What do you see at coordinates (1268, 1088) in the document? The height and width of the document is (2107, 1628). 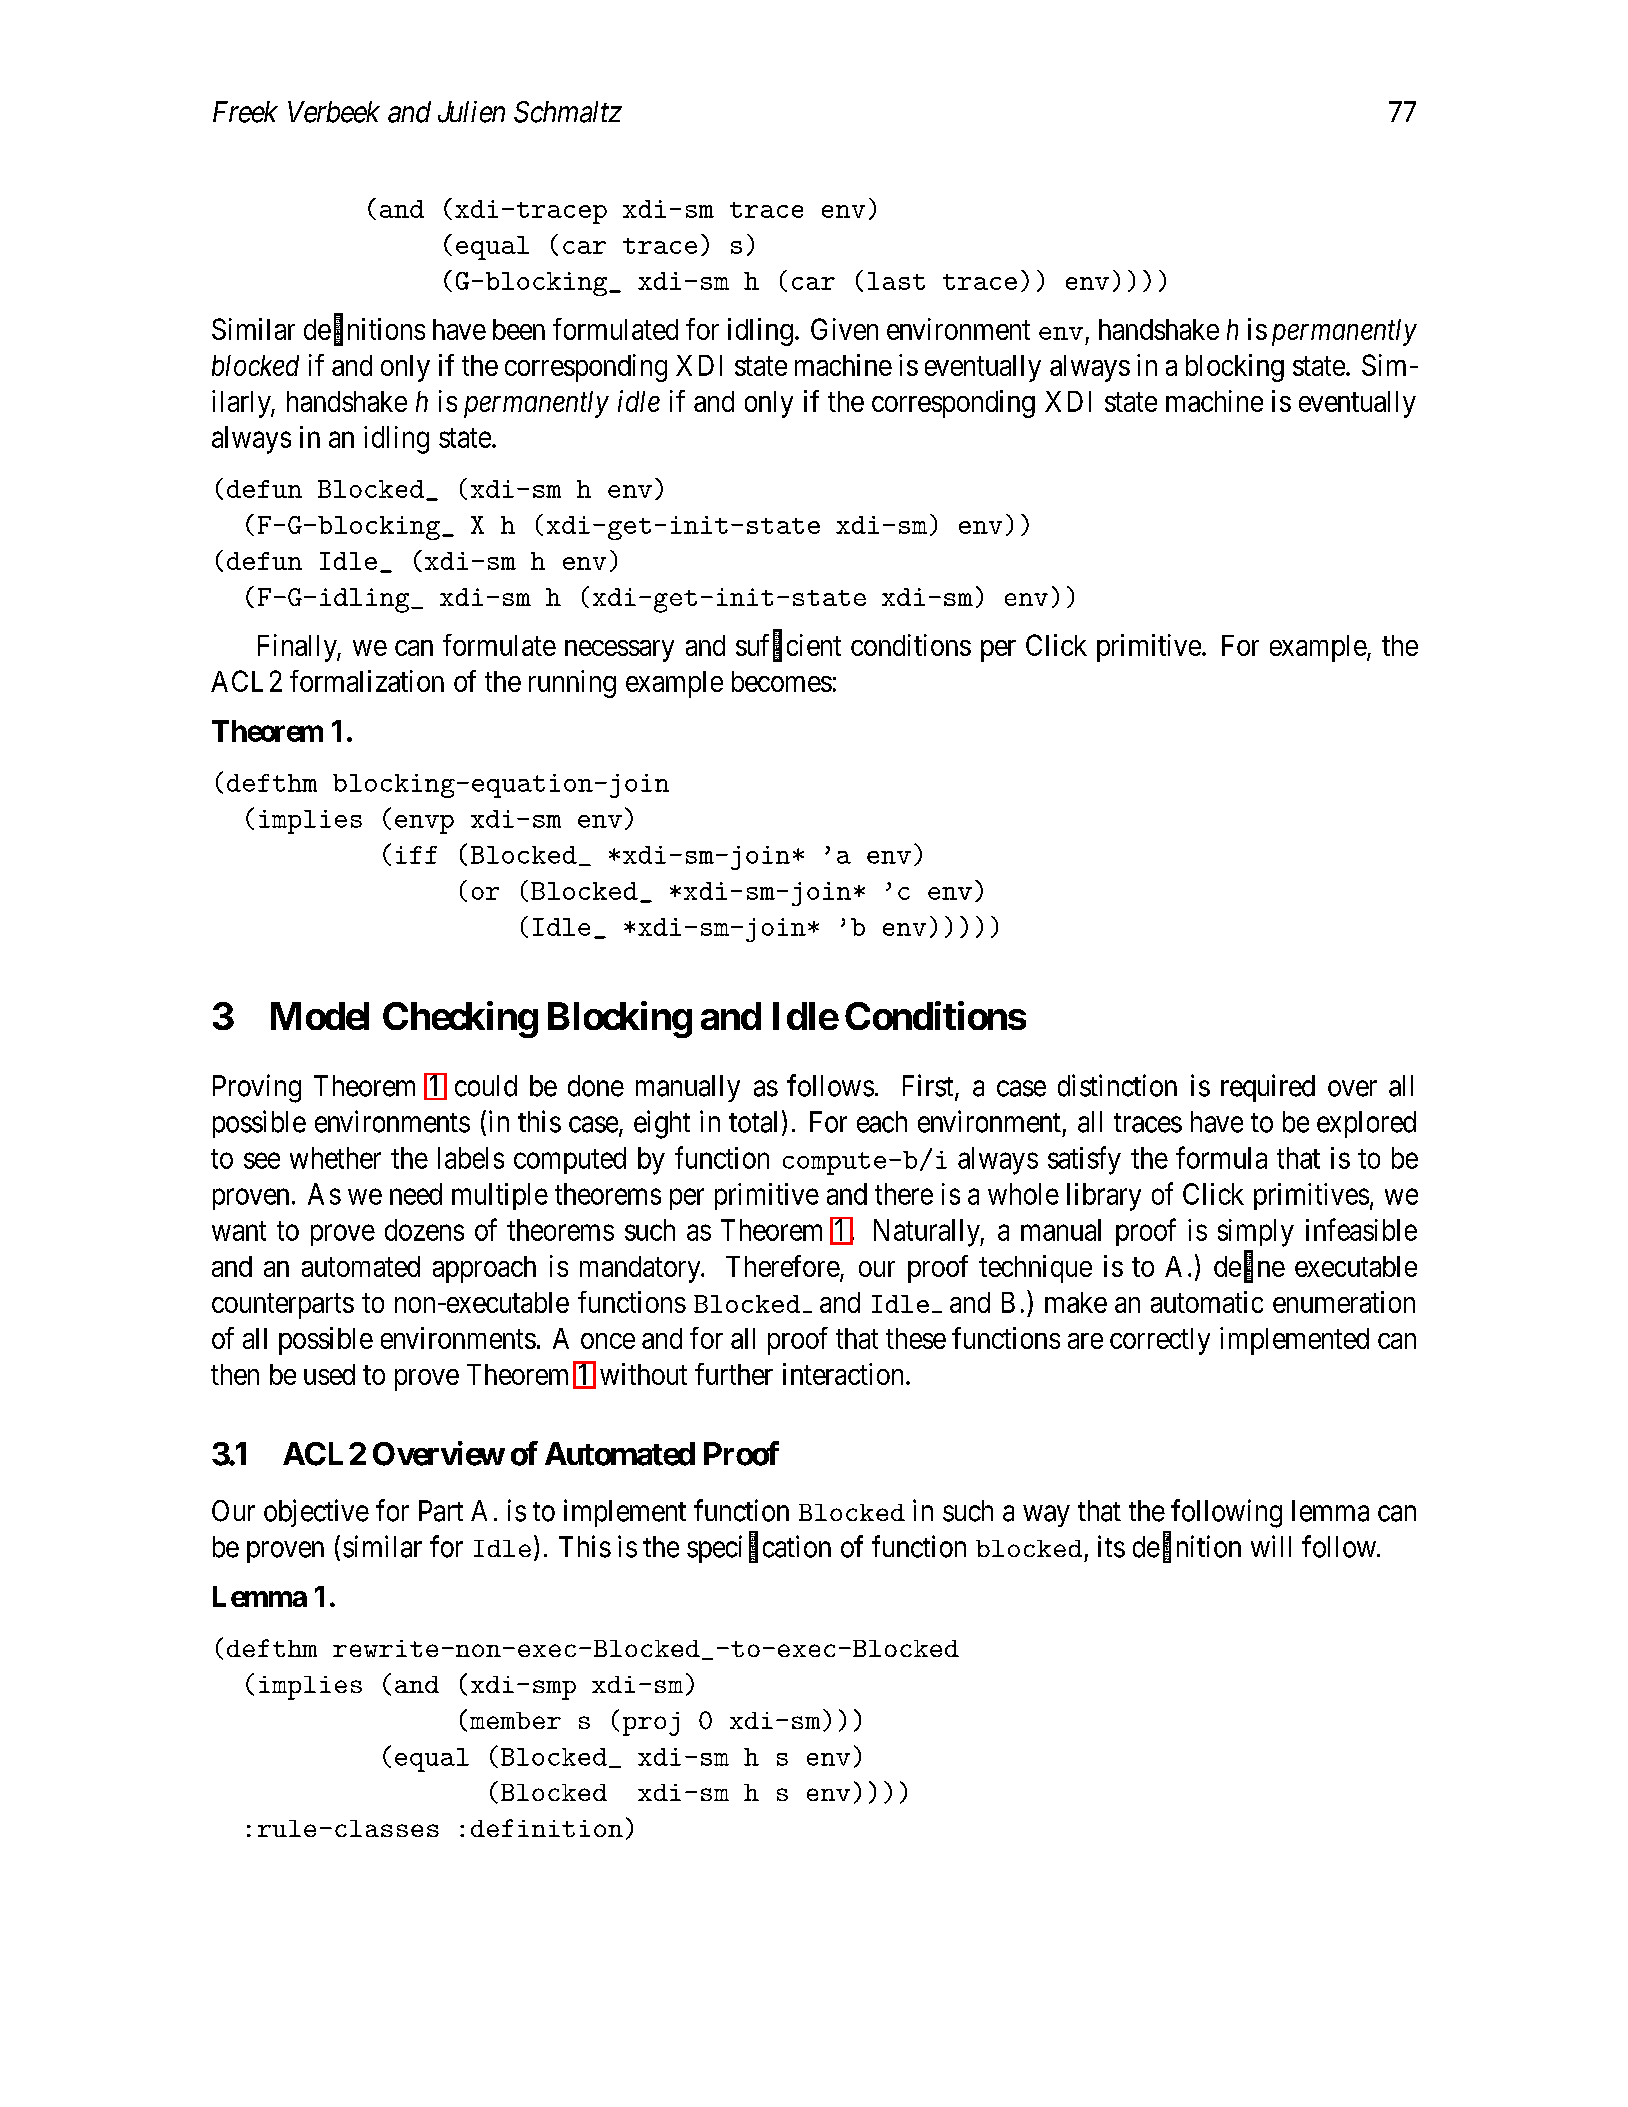 I see `required` at bounding box center [1268, 1088].
